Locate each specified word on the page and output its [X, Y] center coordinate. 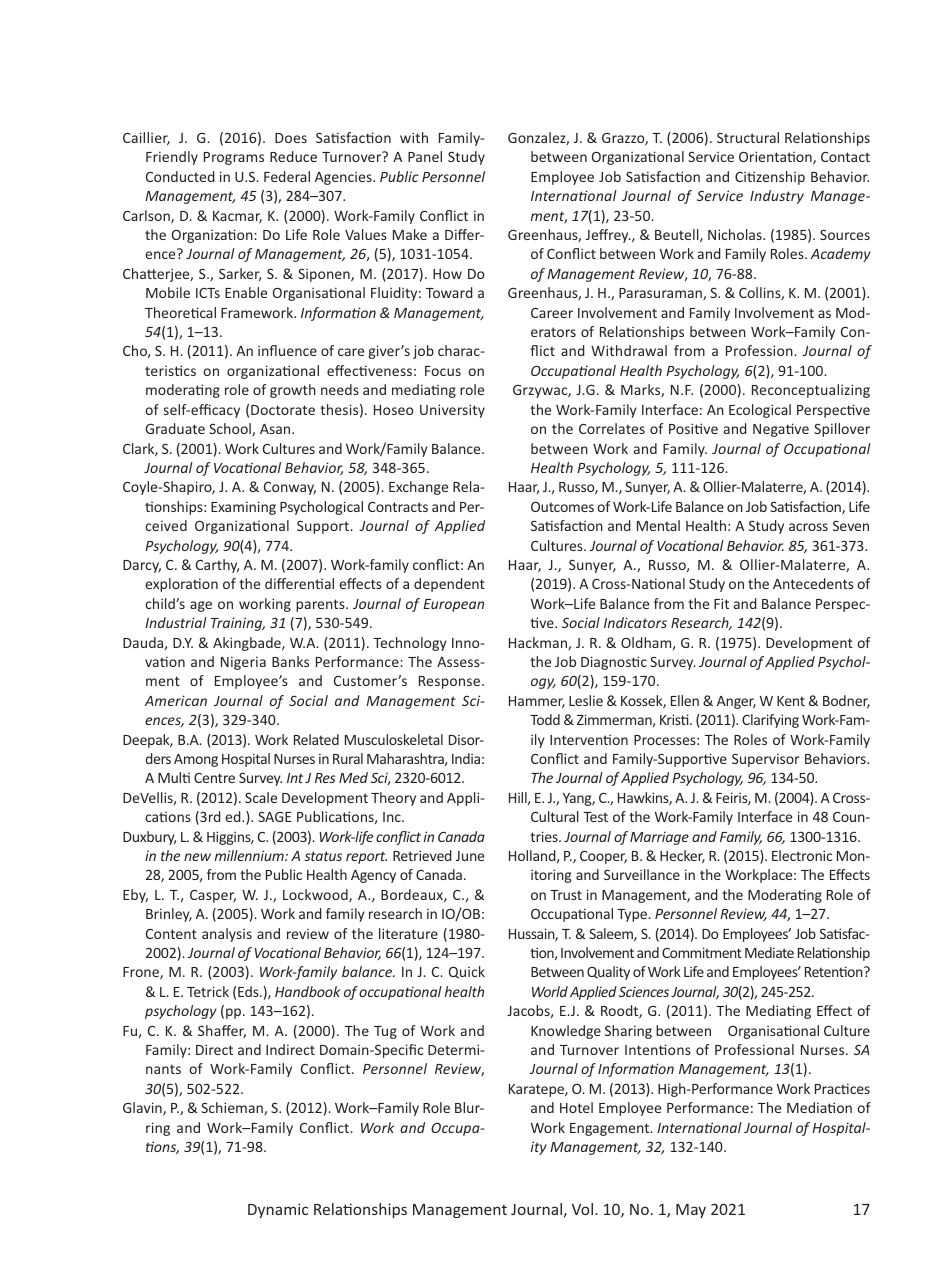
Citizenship [770, 178]
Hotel [576, 1107]
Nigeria [243, 663]
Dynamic [278, 1210]
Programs [234, 158]
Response [451, 682]
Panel [425, 156]
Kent [791, 701]
